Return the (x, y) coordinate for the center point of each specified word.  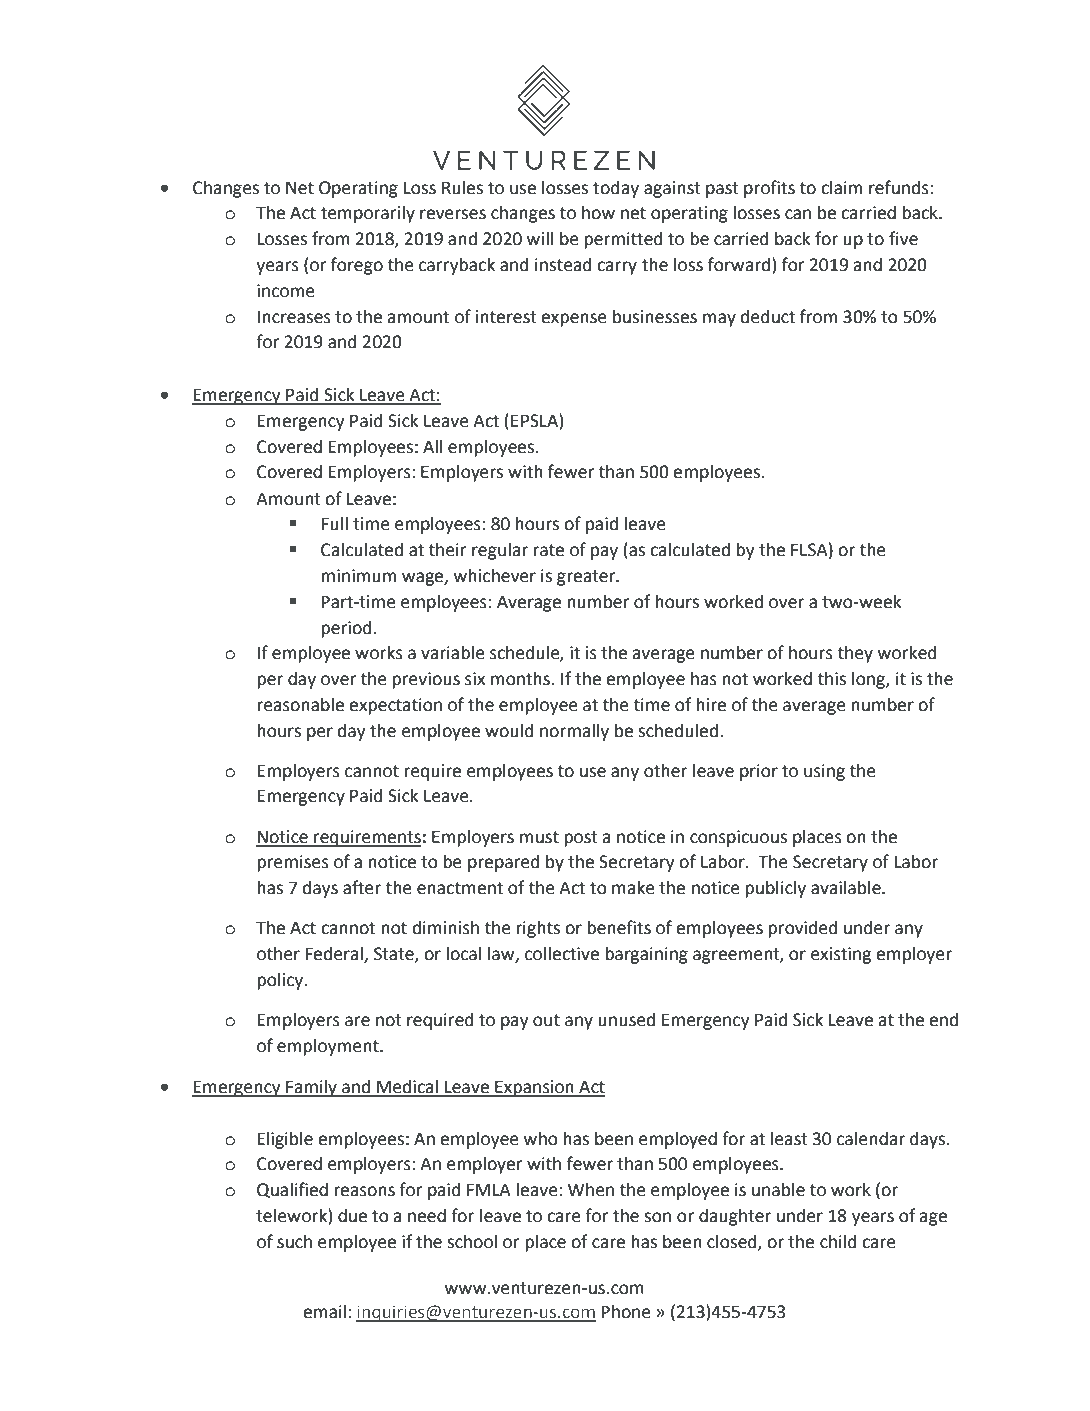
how (598, 213)
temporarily (368, 214)
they (855, 654)
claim (841, 188)
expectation (395, 706)
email (324, 1311)
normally (574, 732)
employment (329, 1047)
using (824, 772)
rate (548, 550)
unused (626, 1020)
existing (841, 955)
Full (335, 523)
